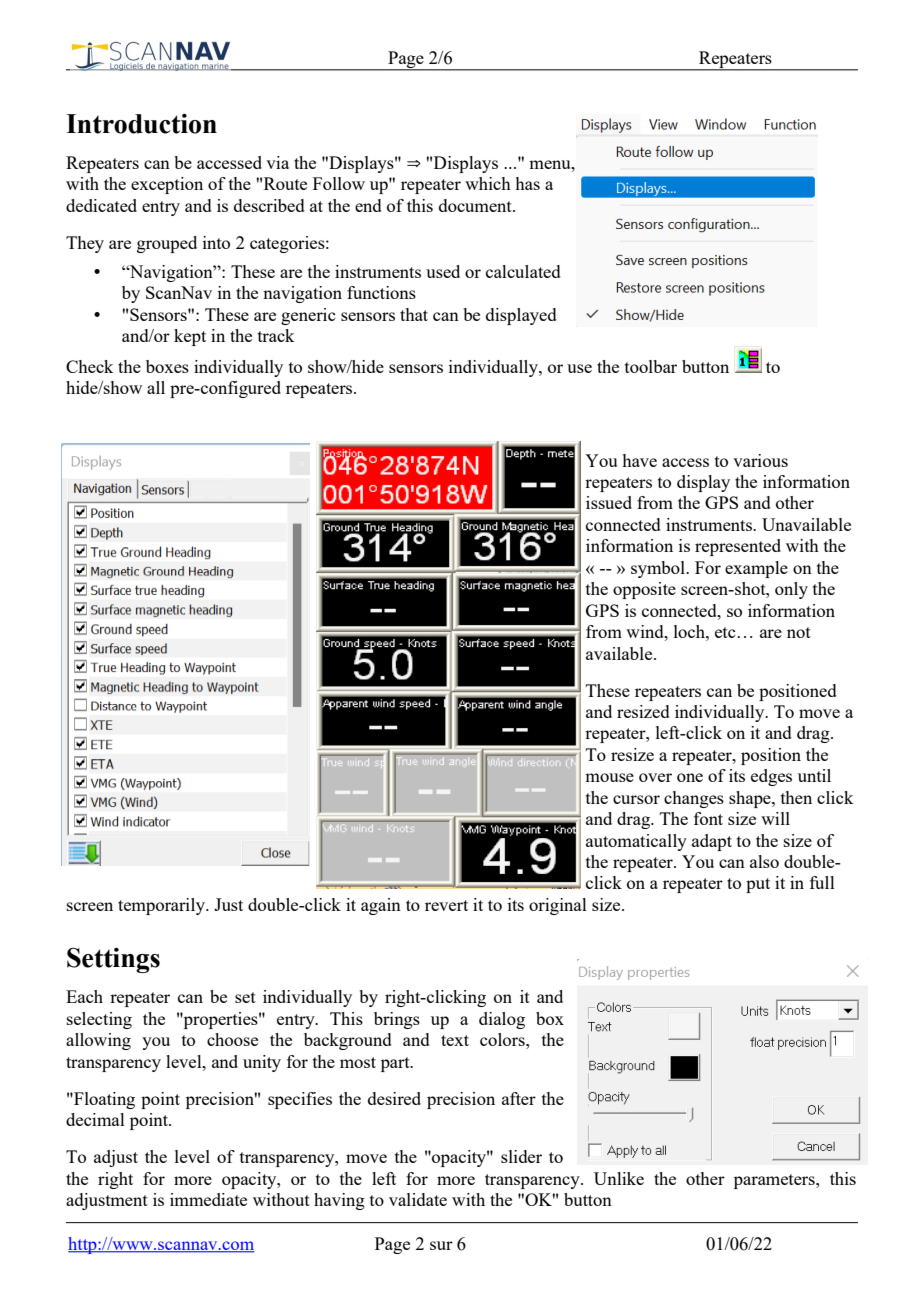  What do you see at coordinates (488, 183) in the screenshot?
I see `which` at bounding box center [488, 183].
